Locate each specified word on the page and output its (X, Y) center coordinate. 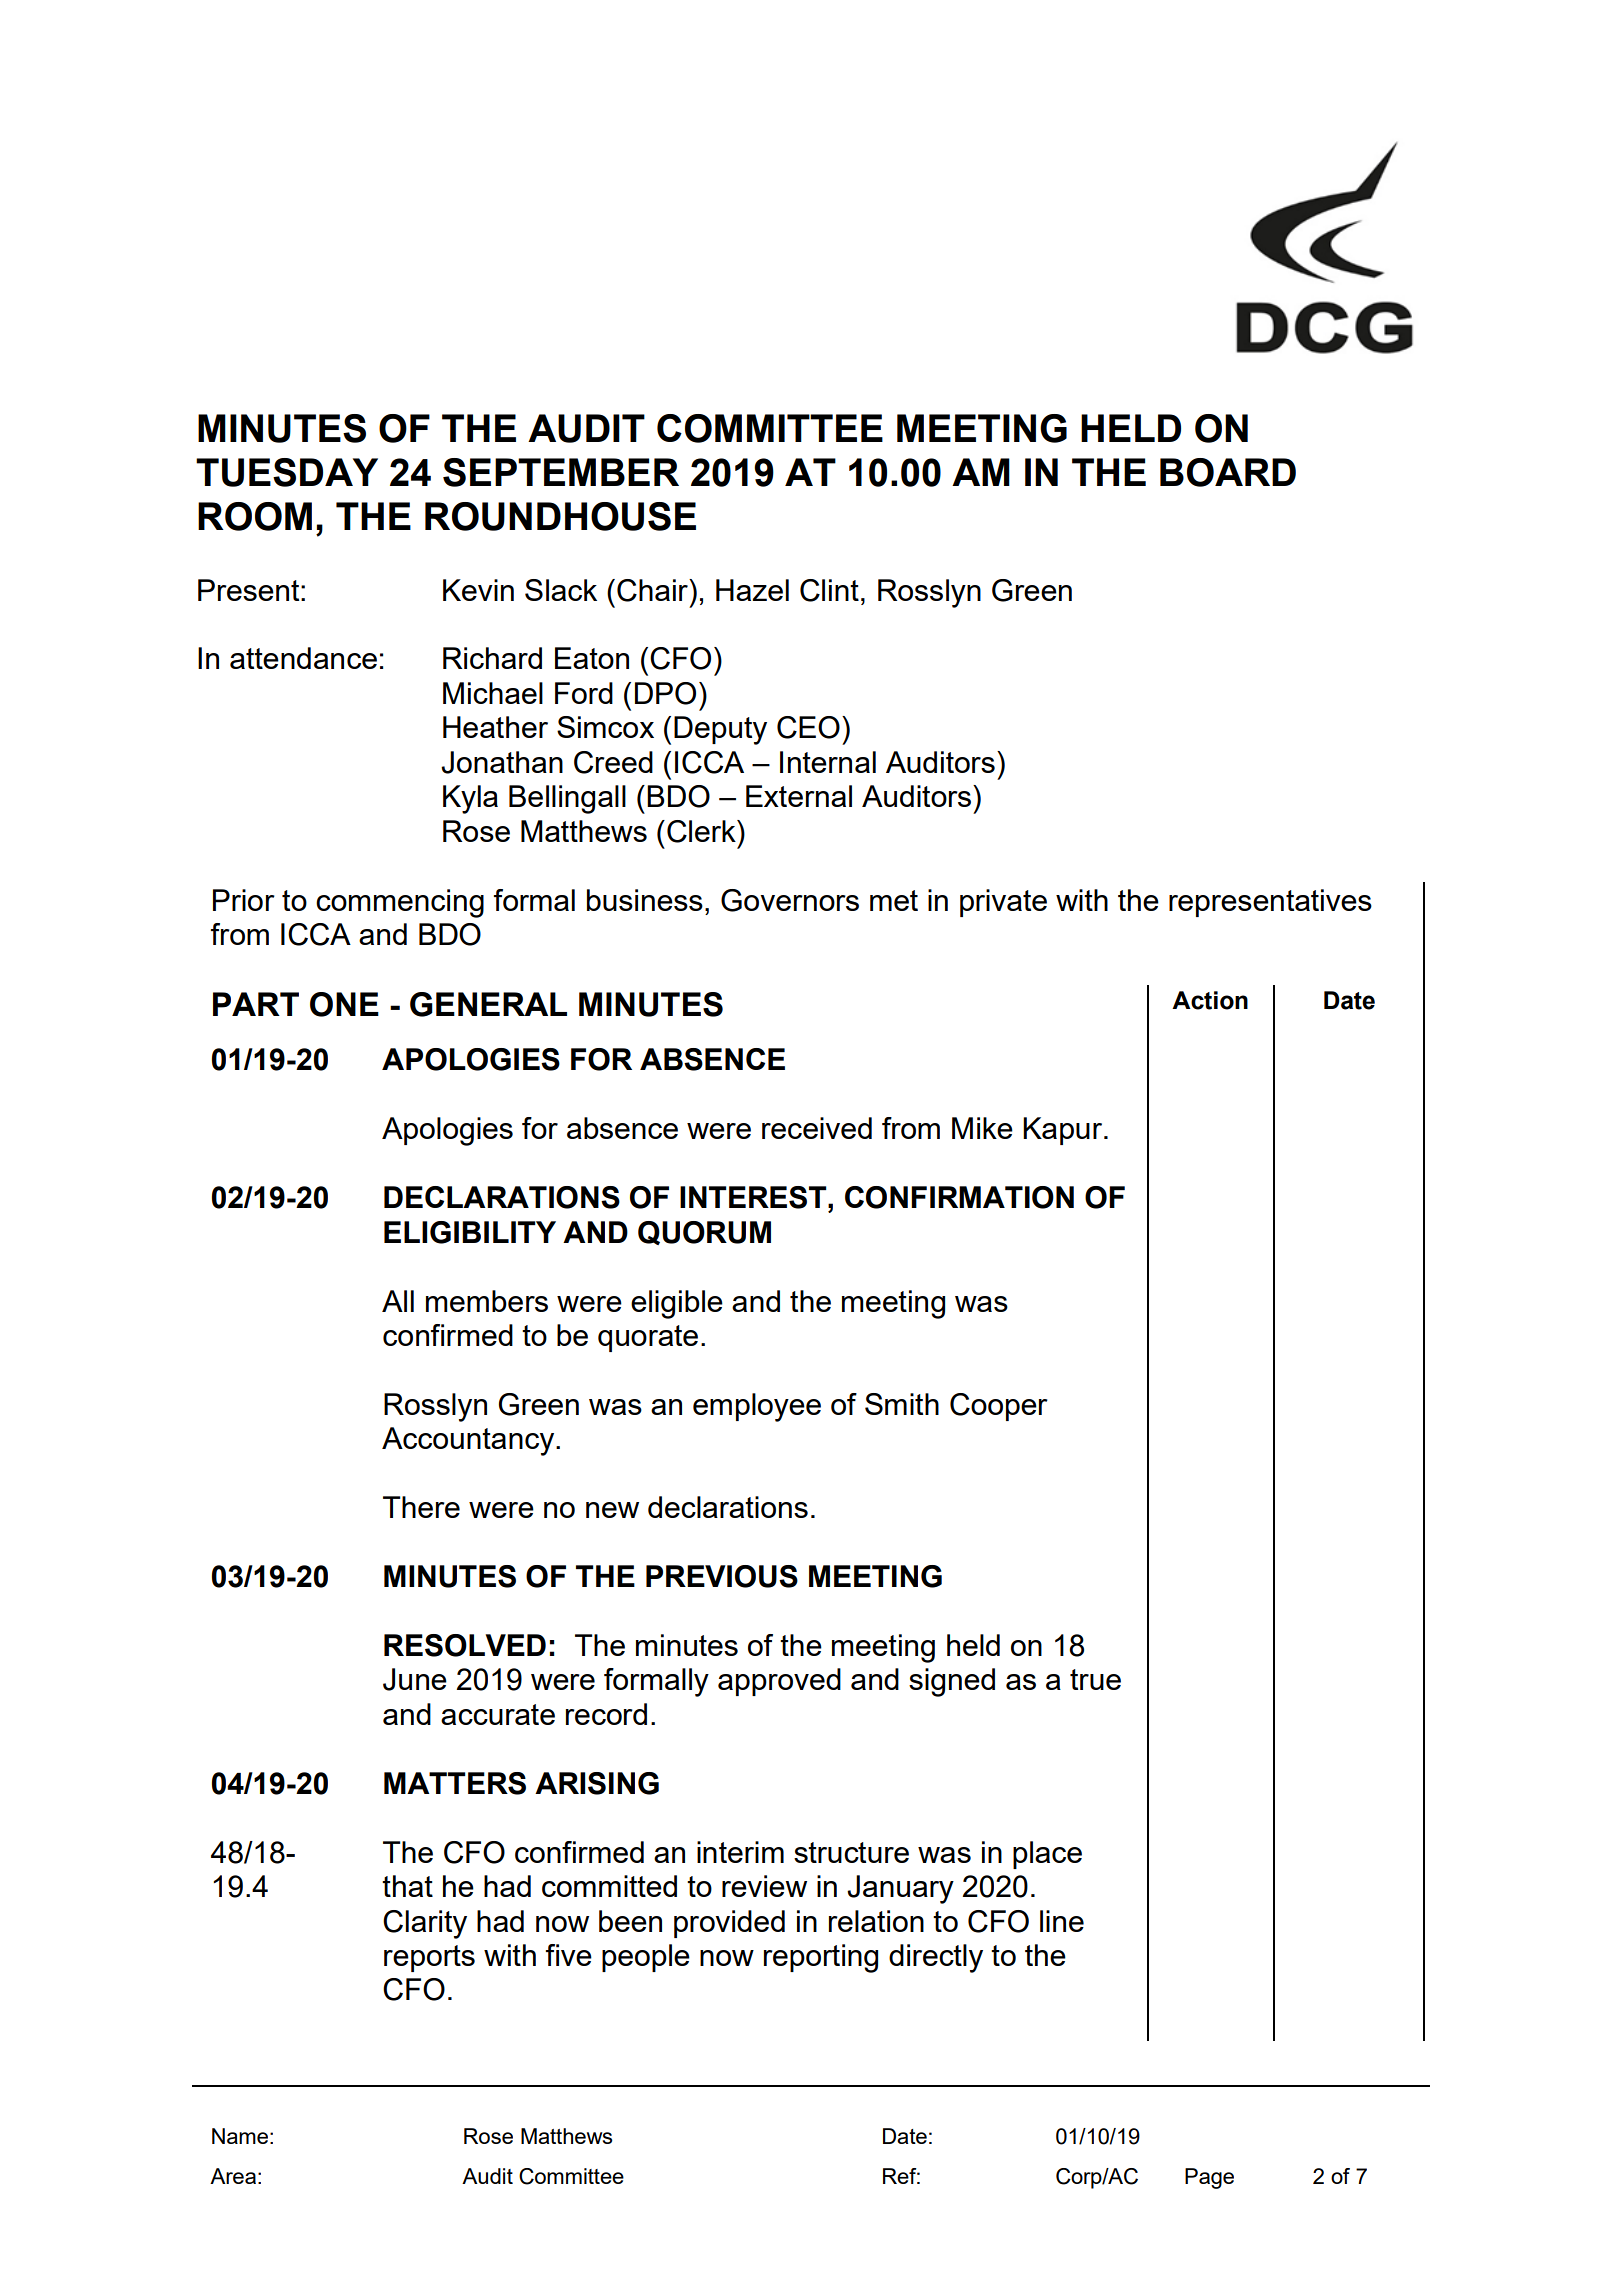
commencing (400, 903)
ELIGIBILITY (470, 1232)
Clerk (702, 831)
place (1047, 1855)
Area (233, 2176)
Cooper (999, 1407)
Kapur (1064, 1131)
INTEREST (754, 1197)
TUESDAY (287, 472)
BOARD (1228, 472)
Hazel (752, 590)
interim (740, 1852)
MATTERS (455, 1783)
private (1003, 903)
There (421, 1507)
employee (757, 1407)
